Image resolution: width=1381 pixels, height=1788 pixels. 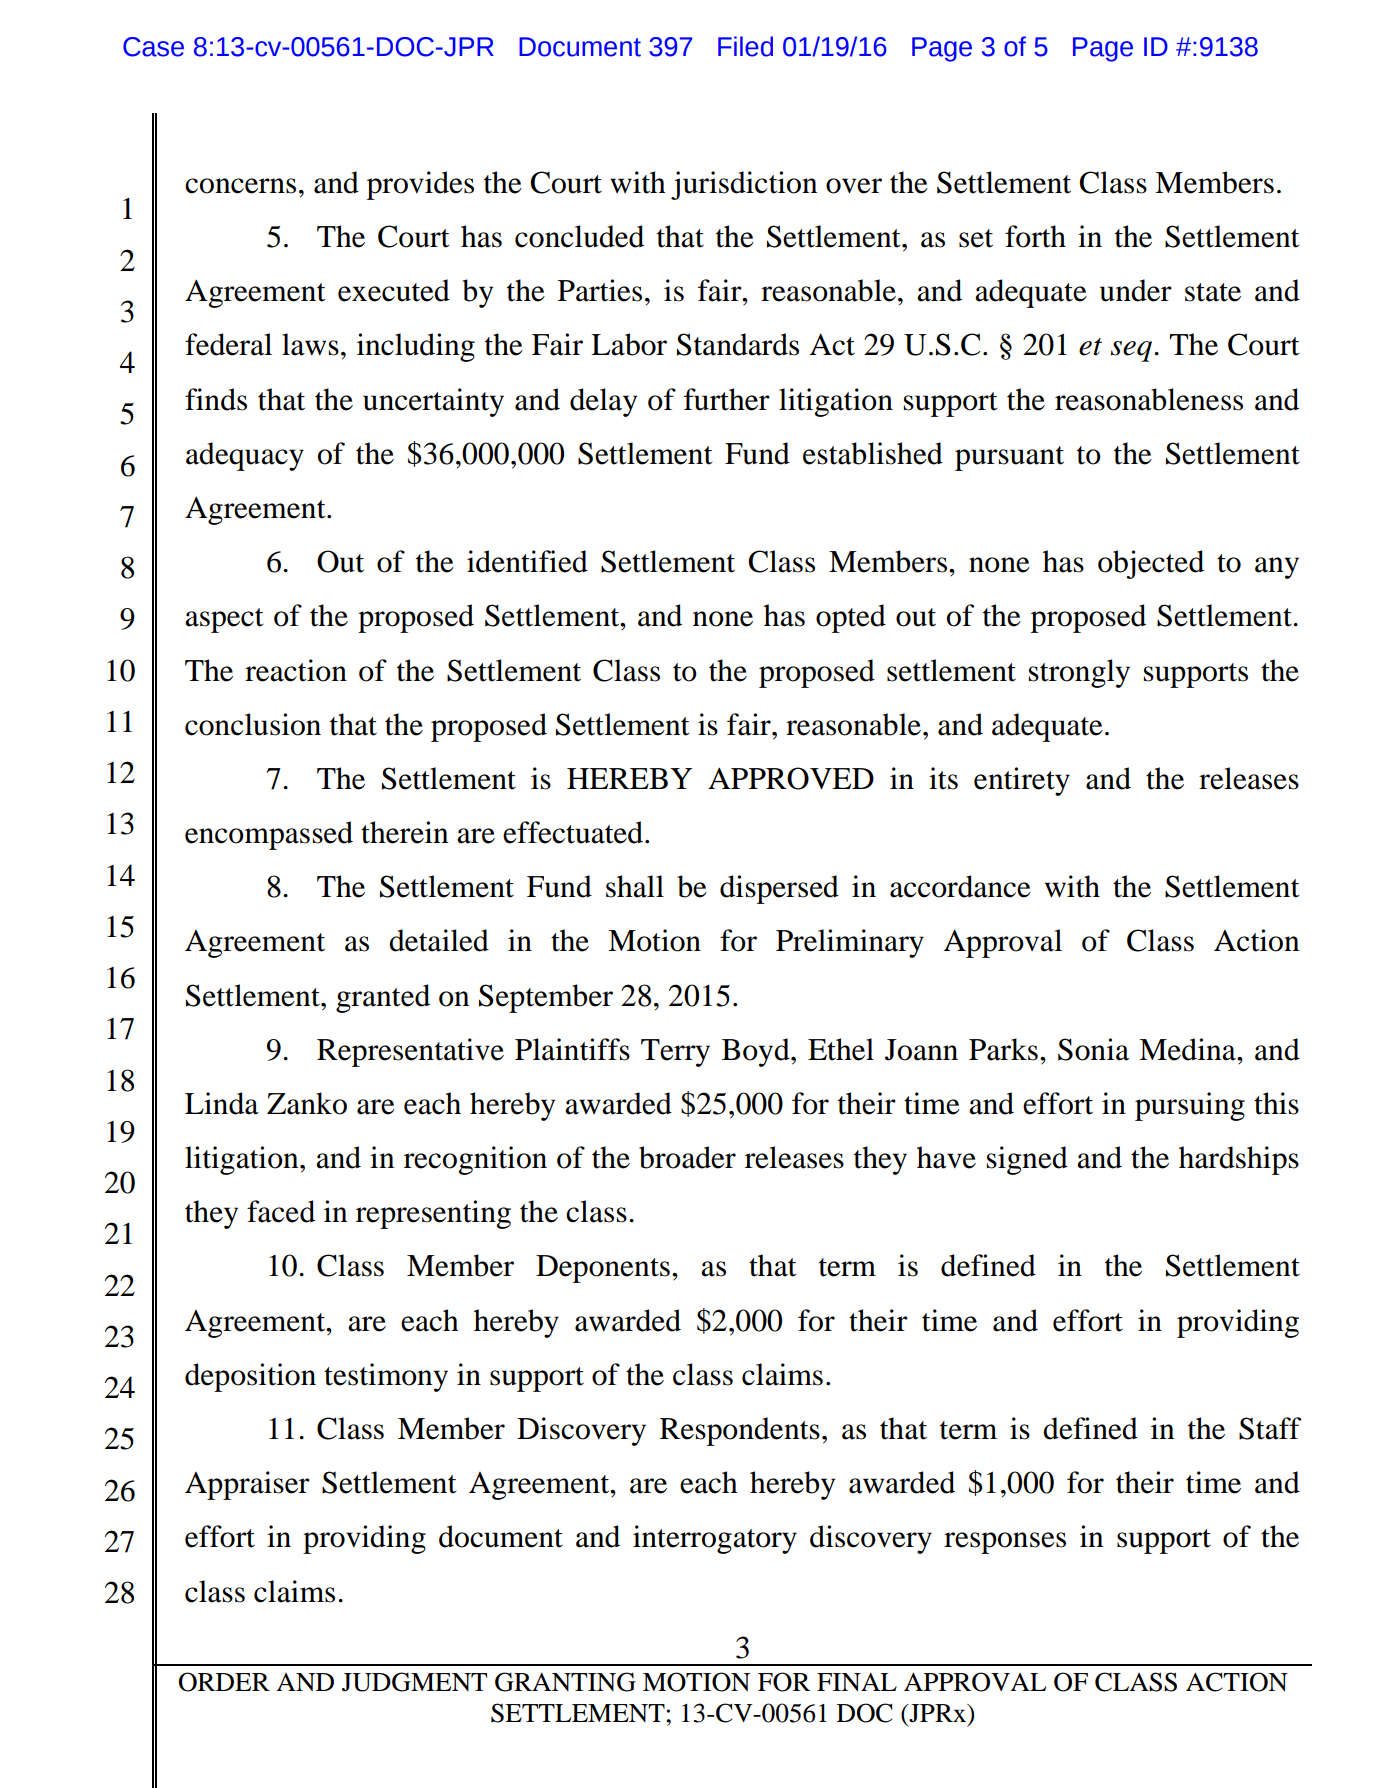 What do you see at coordinates (1239, 1160) in the page?
I see `hardships` at bounding box center [1239, 1160].
